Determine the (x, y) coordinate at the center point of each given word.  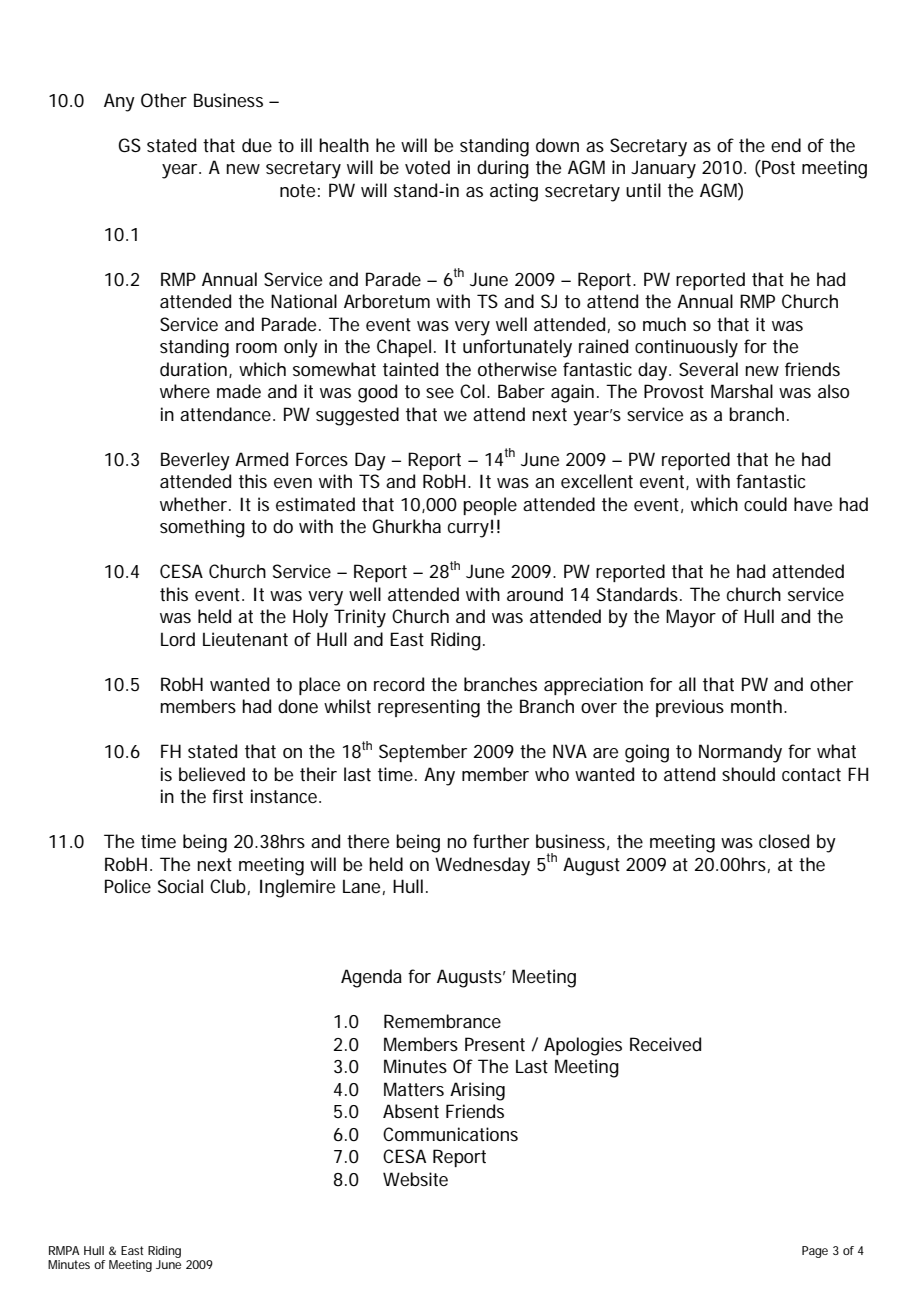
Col (472, 391)
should (748, 774)
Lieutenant (245, 639)
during (503, 169)
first (227, 796)
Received (665, 1044)
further (501, 841)
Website (415, 1179)
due (257, 145)
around (535, 594)
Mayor (691, 618)
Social (180, 886)
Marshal (742, 391)
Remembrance (442, 1021)
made (239, 391)
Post (777, 168)
